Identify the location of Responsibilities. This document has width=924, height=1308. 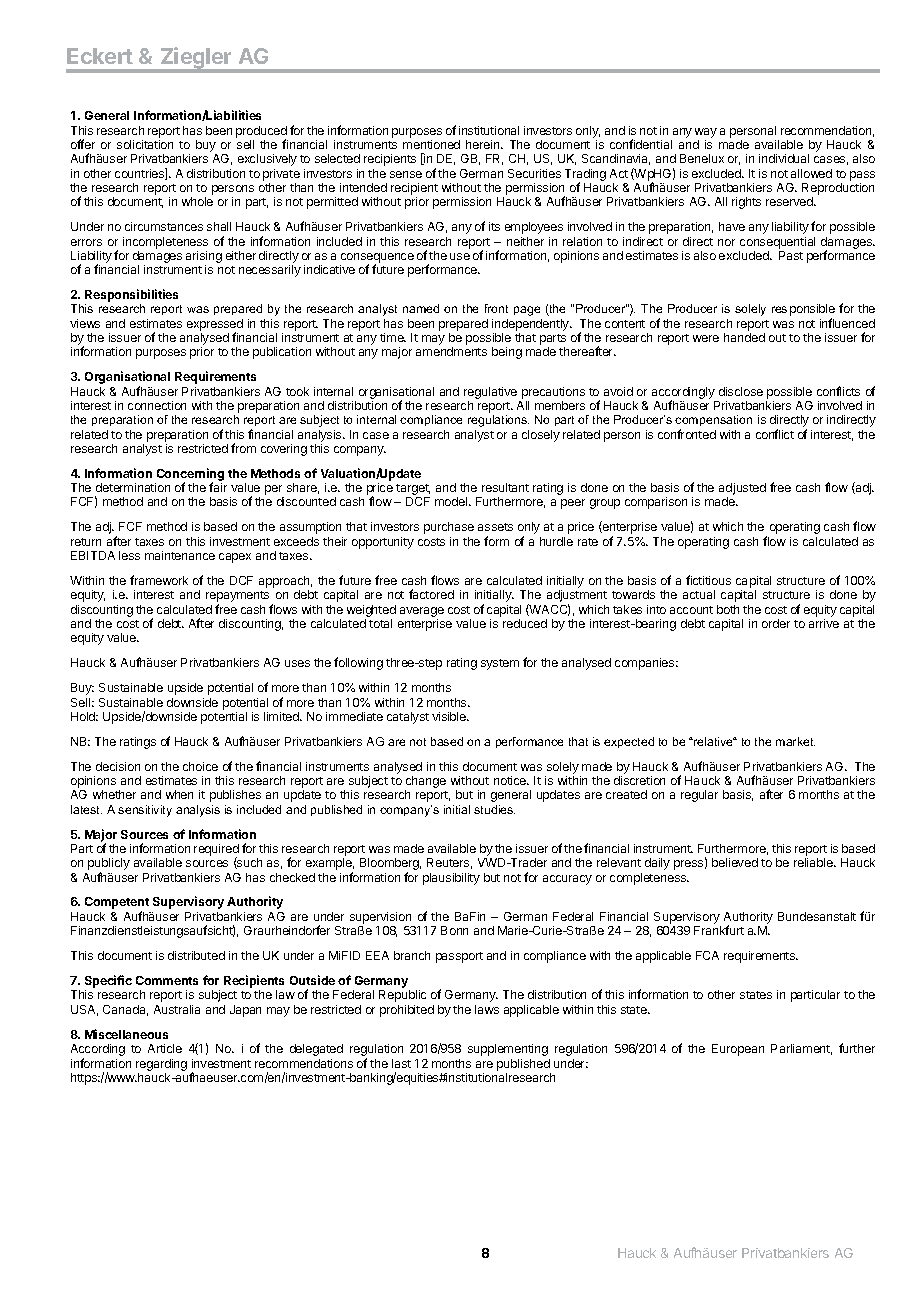
(131, 295).
